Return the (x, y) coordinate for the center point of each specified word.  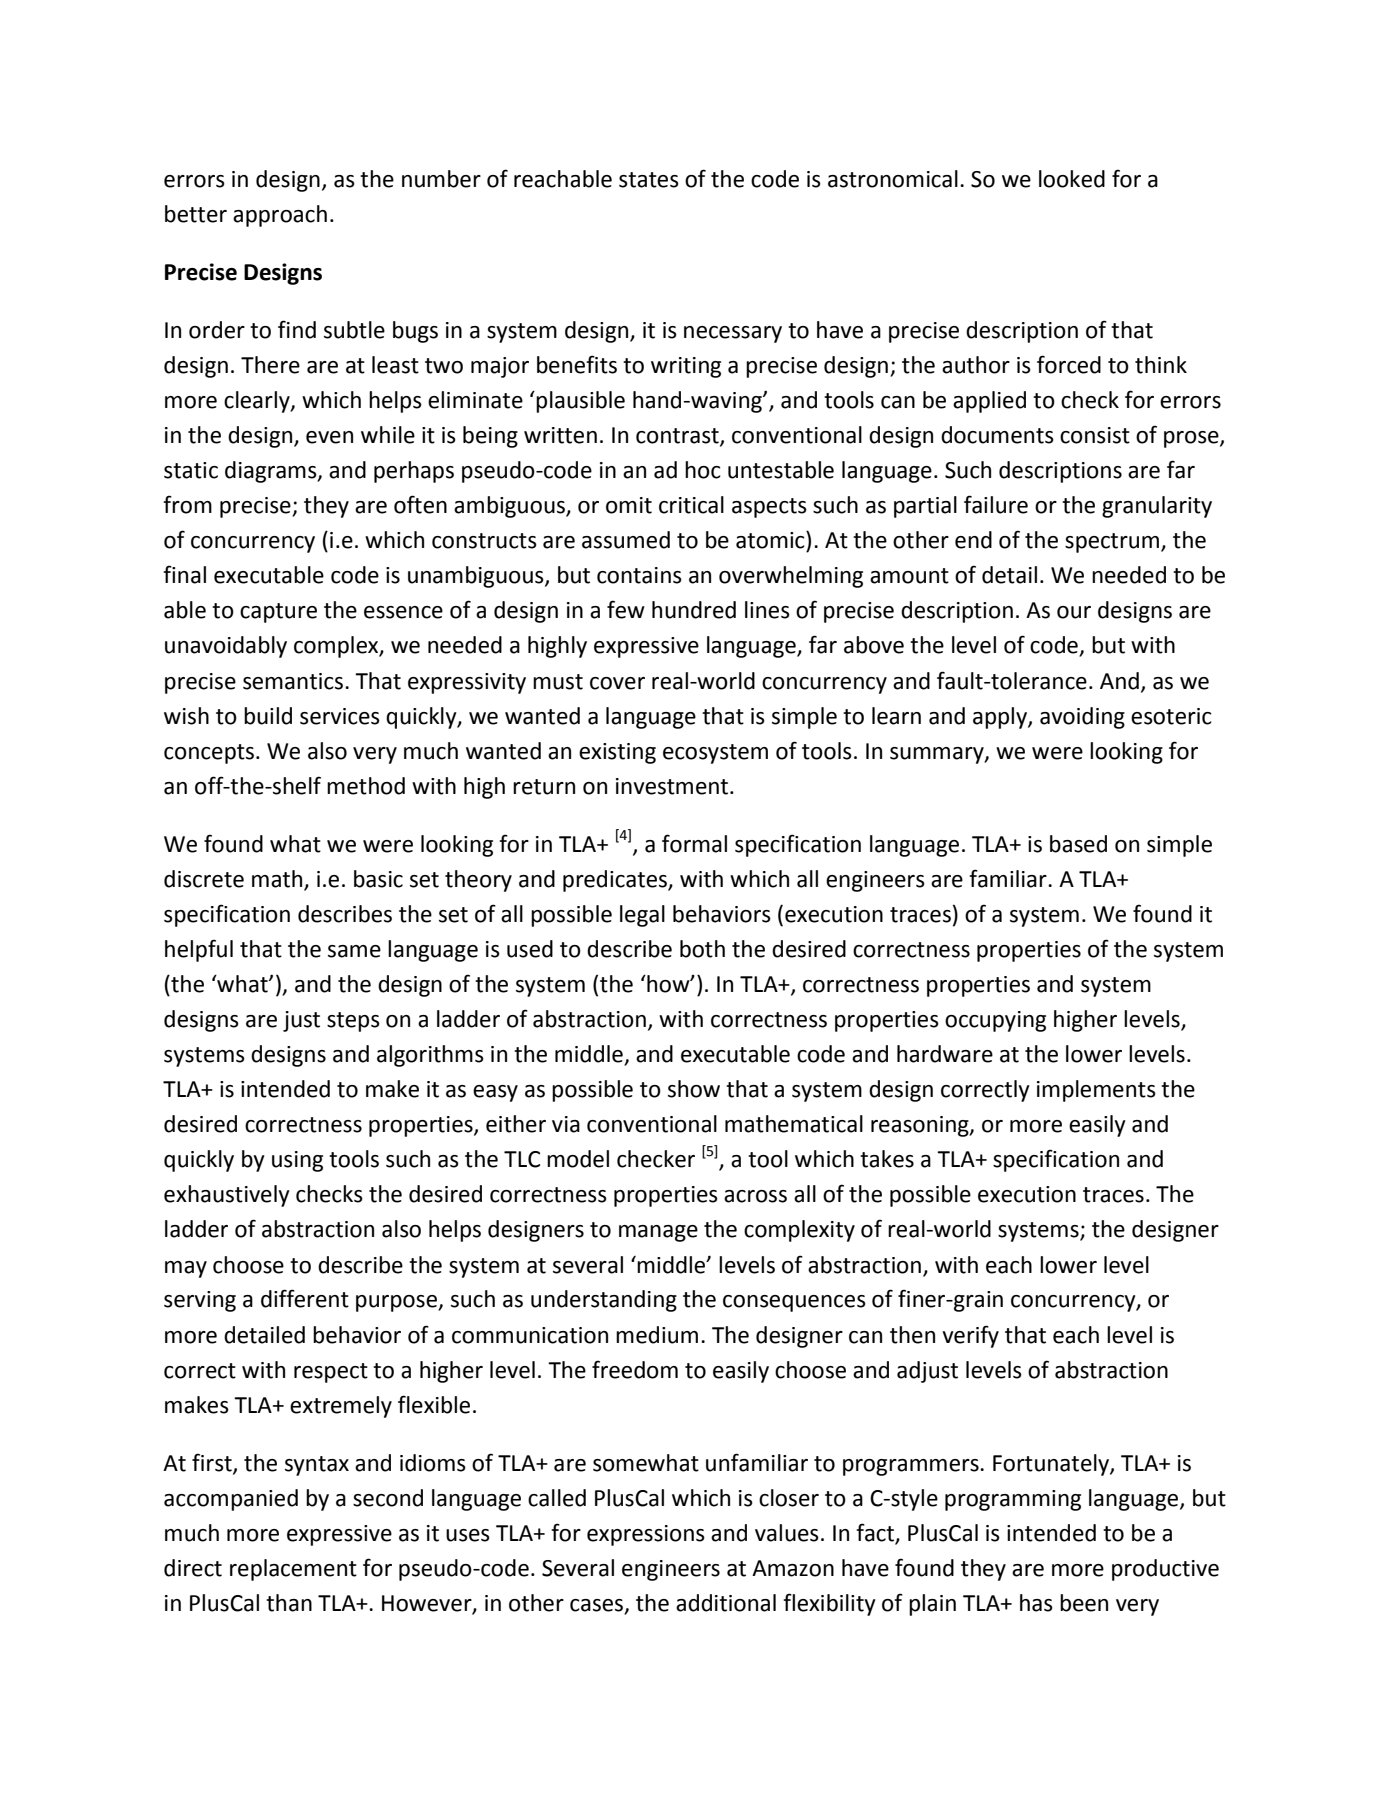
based (1078, 844)
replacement (293, 1570)
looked (1072, 179)
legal (642, 916)
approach (280, 216)
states (649, 180)
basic (378, 879)
